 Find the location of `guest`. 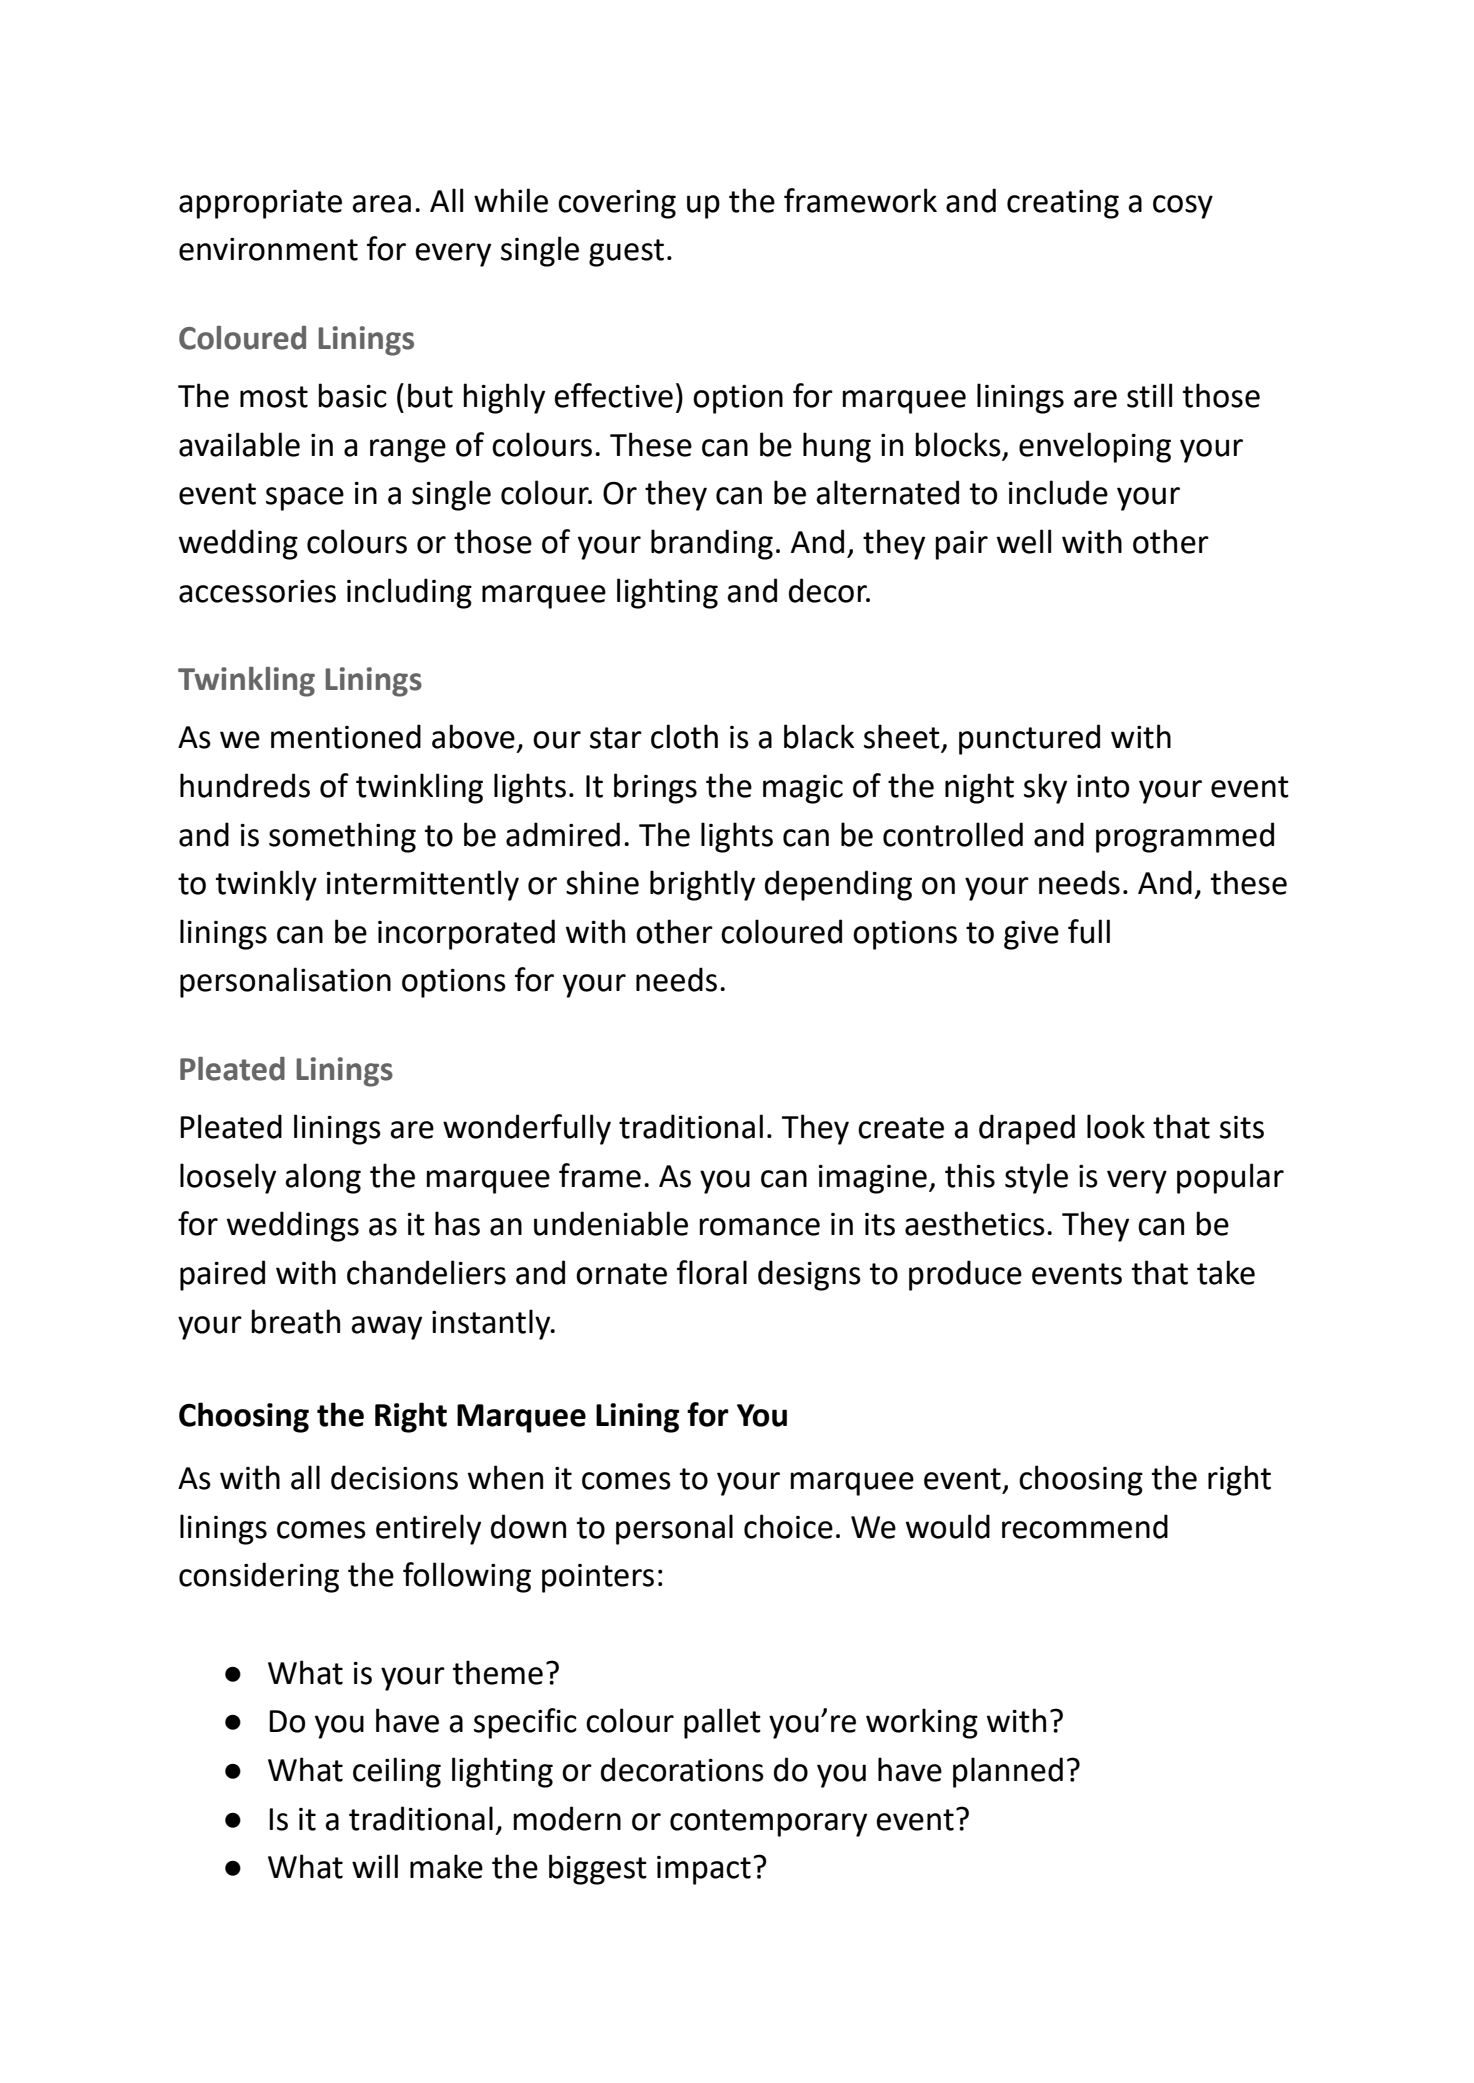

guest is located at coordinates (626, 253).
